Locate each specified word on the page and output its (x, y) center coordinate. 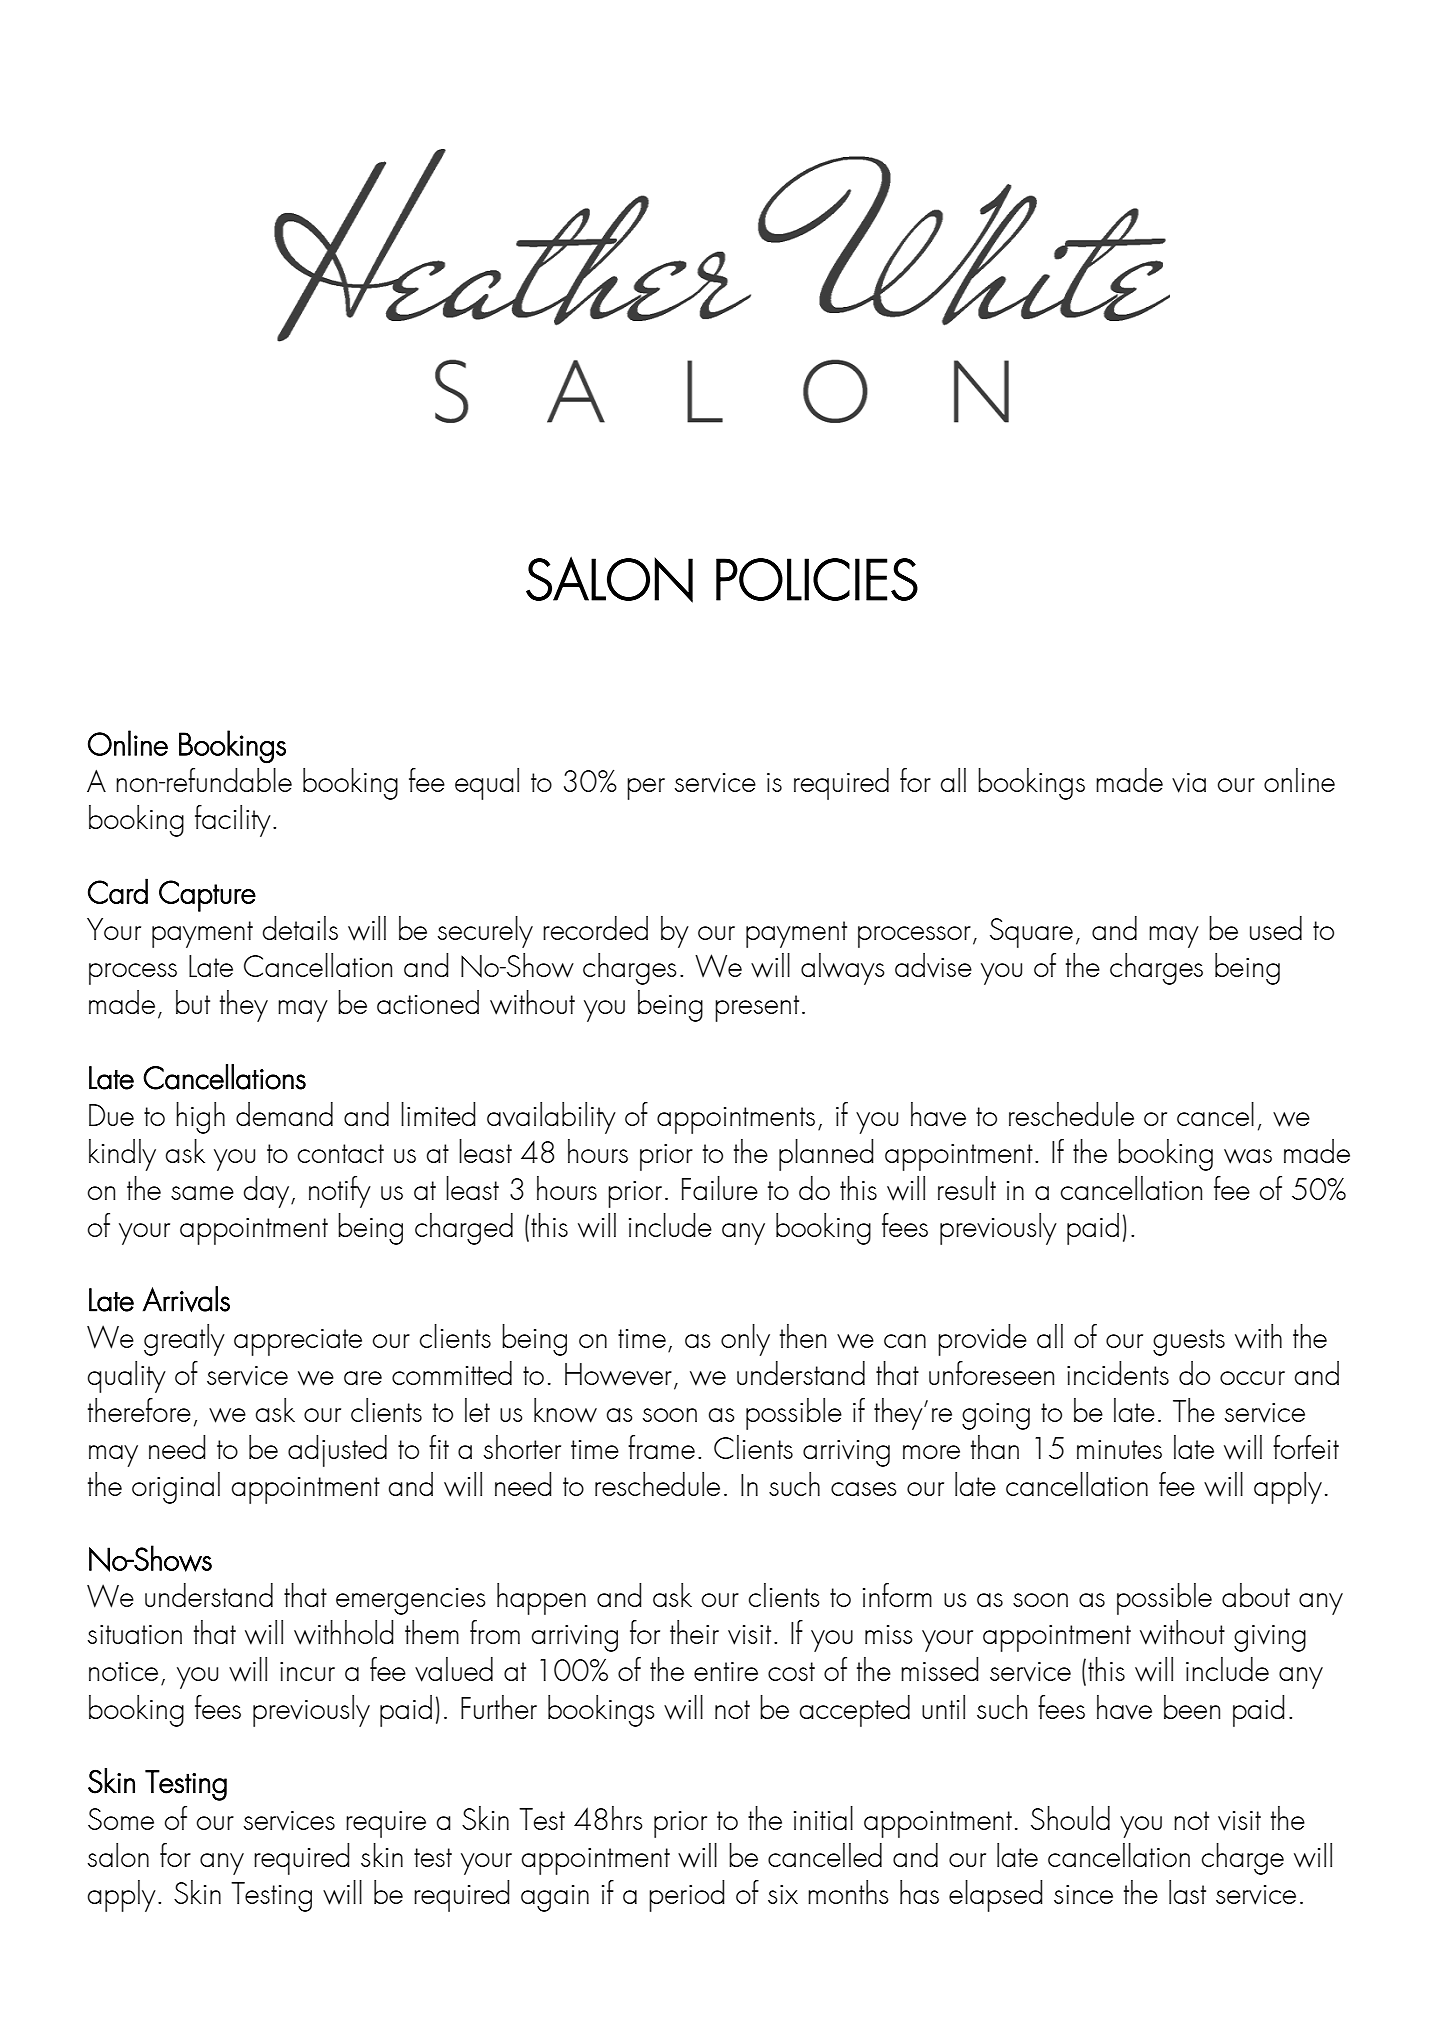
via (1189, 783)
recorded (595, 928)
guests (1189, 1342)
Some (121, 1819)
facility (233, 821)
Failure (720, 1188)
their (694, 1632)
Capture (207, 896)
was (1248, 1156)
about (1256, 1595)
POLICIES (817, 579)
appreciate (298, 1342)
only (745, 1340)
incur (307, 1671)
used (1276, 928)
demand (284, 1114)
